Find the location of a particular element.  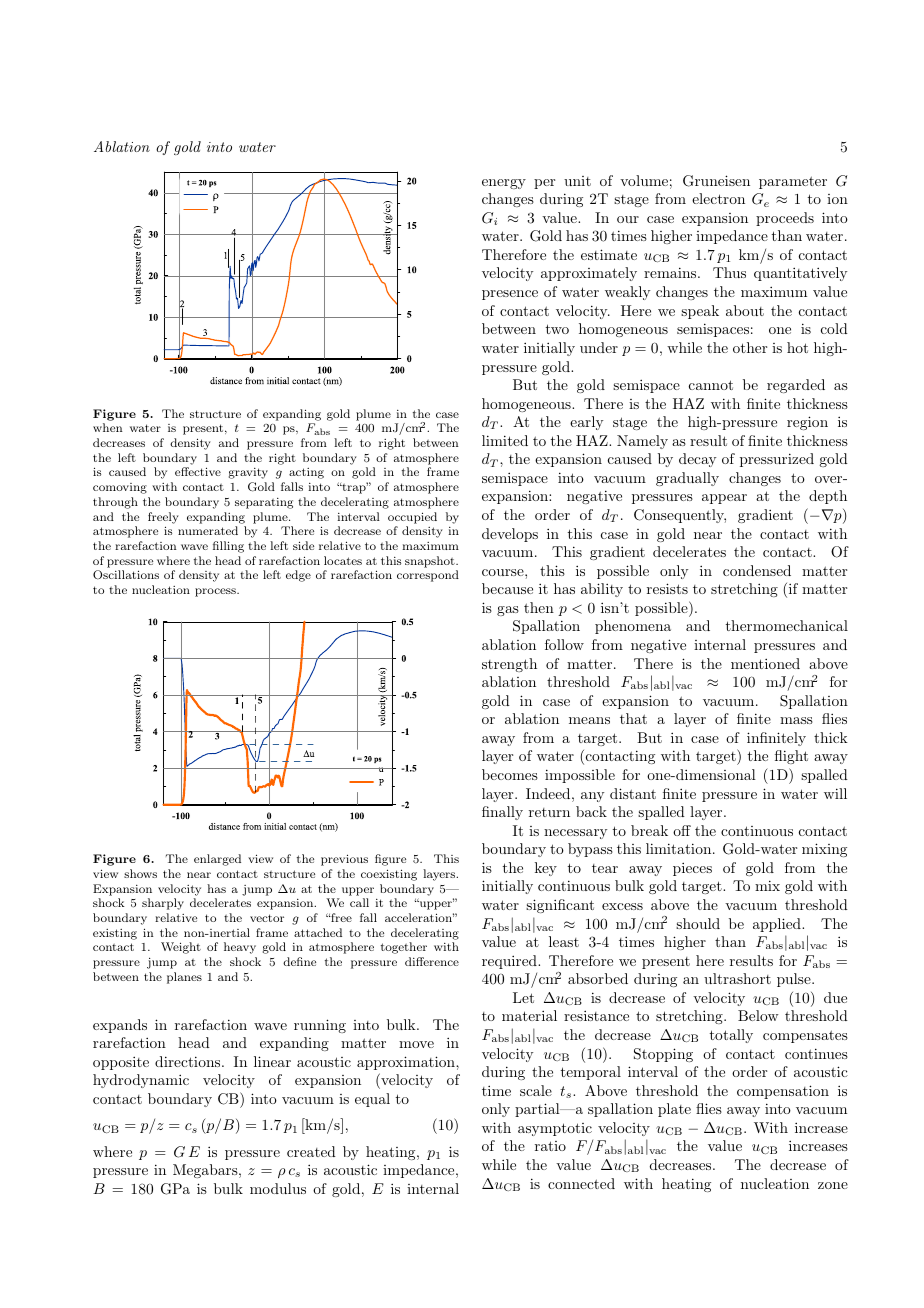

unit is located at coordinates (577, 181).
